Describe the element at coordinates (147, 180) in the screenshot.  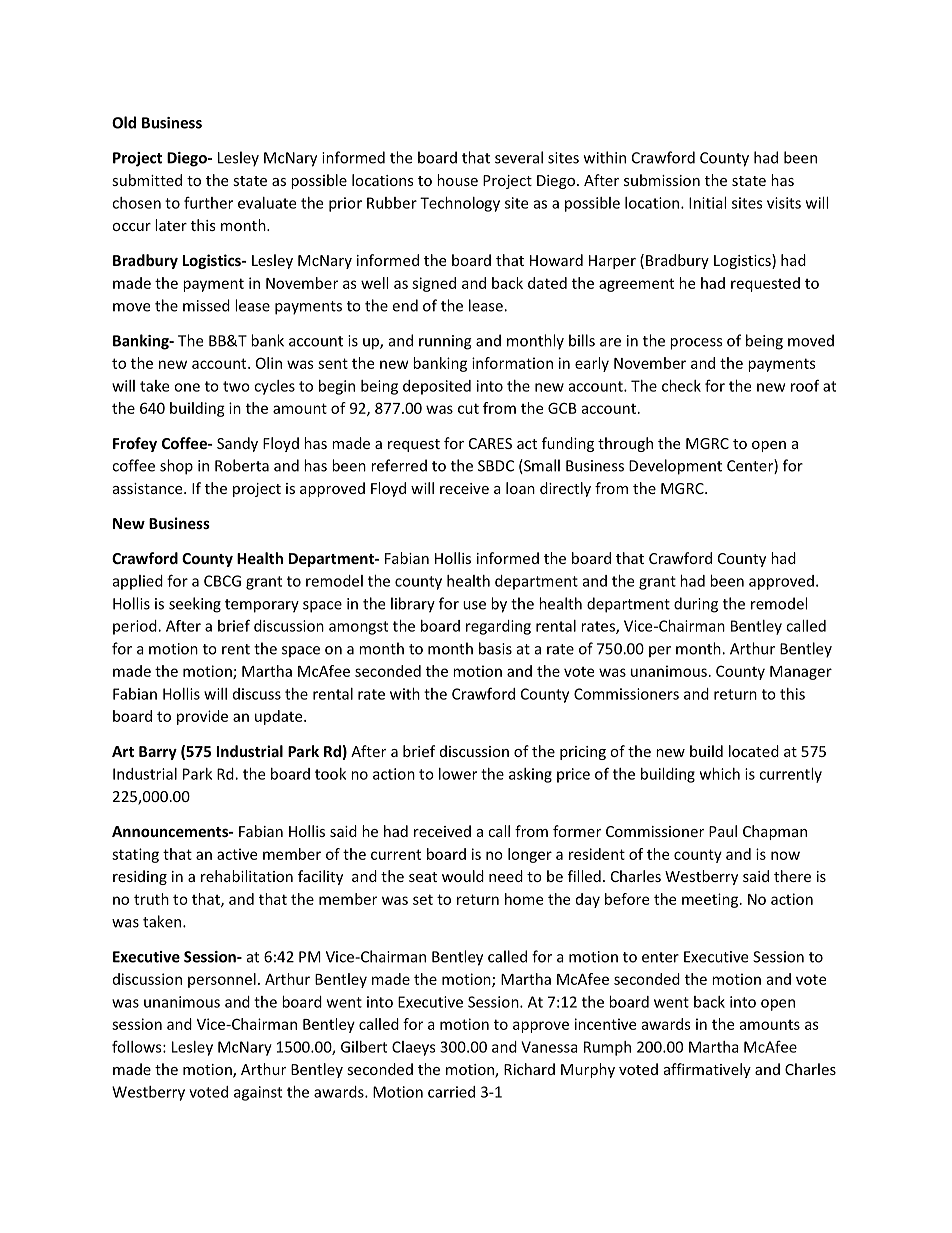
I see `submitted` at that location.
